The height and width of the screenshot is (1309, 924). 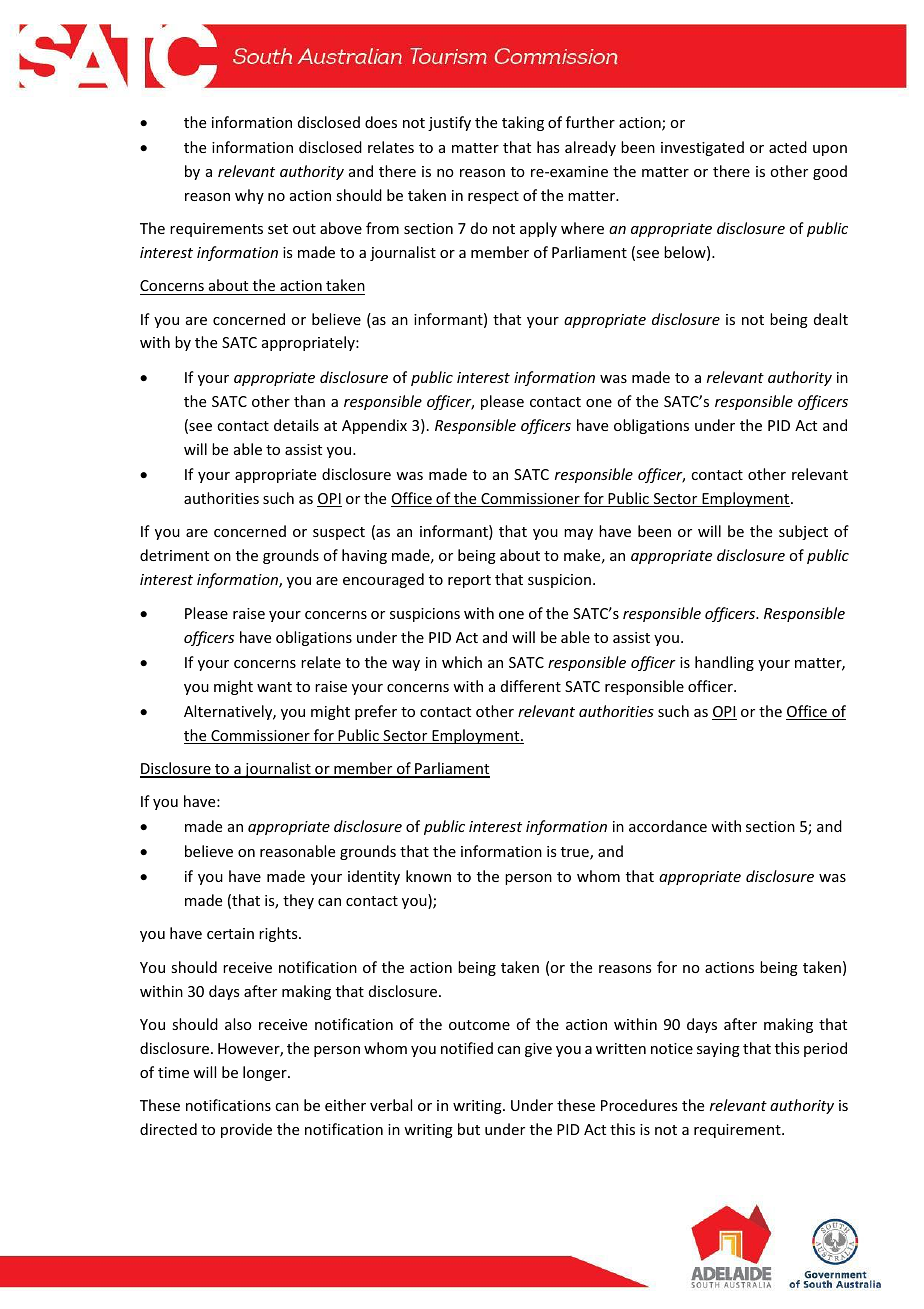 I want to click on longer, so click(x=266, y=1073).
